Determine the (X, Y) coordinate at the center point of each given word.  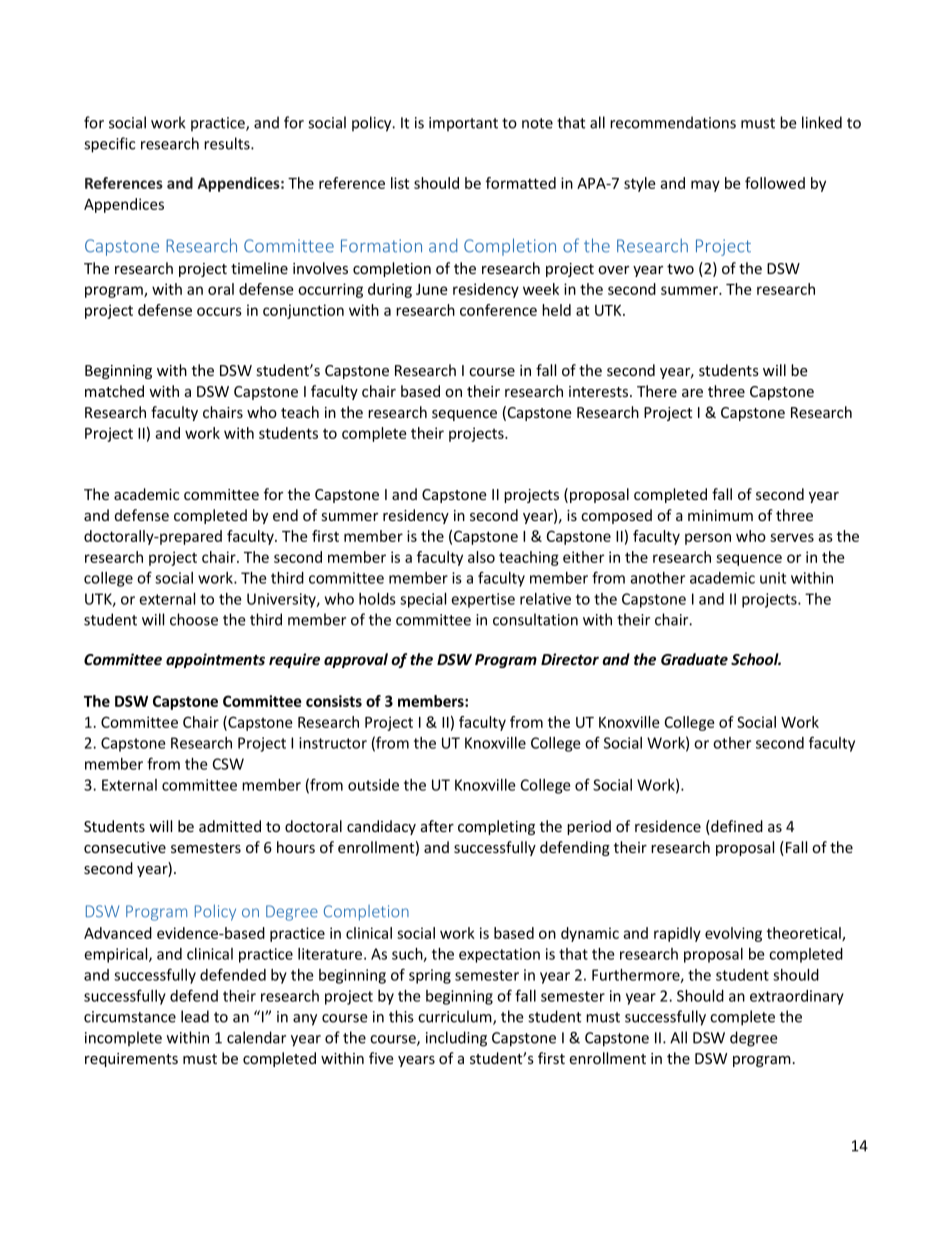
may (705, 186)
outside (373, 785)
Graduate (694, 659)
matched (114, 391)
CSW (228, 764)
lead (195, 1016)
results (228, 143)
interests (600, 391)
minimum (720, 515)
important (463, 124)
